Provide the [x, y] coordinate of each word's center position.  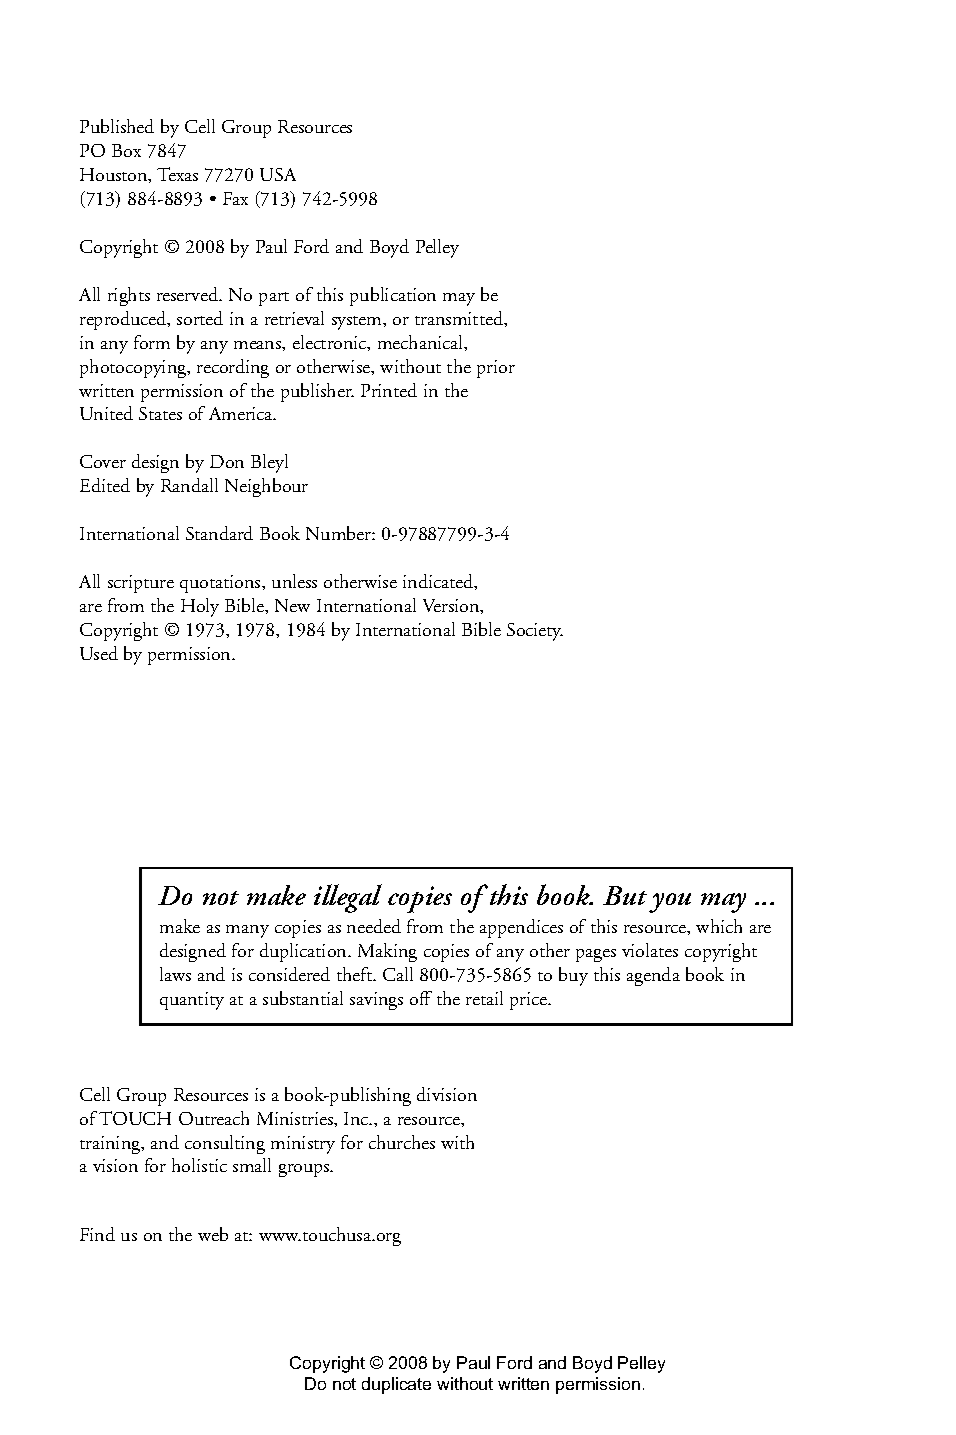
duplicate [396, 1385]
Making [387, 952]
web [213, 1234]
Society [535, 632]
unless [294, 581]
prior [496, 369]
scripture [141, 584]
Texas [177, 174]
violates [650, 950]
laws [175, 974]
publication [393, 296]
